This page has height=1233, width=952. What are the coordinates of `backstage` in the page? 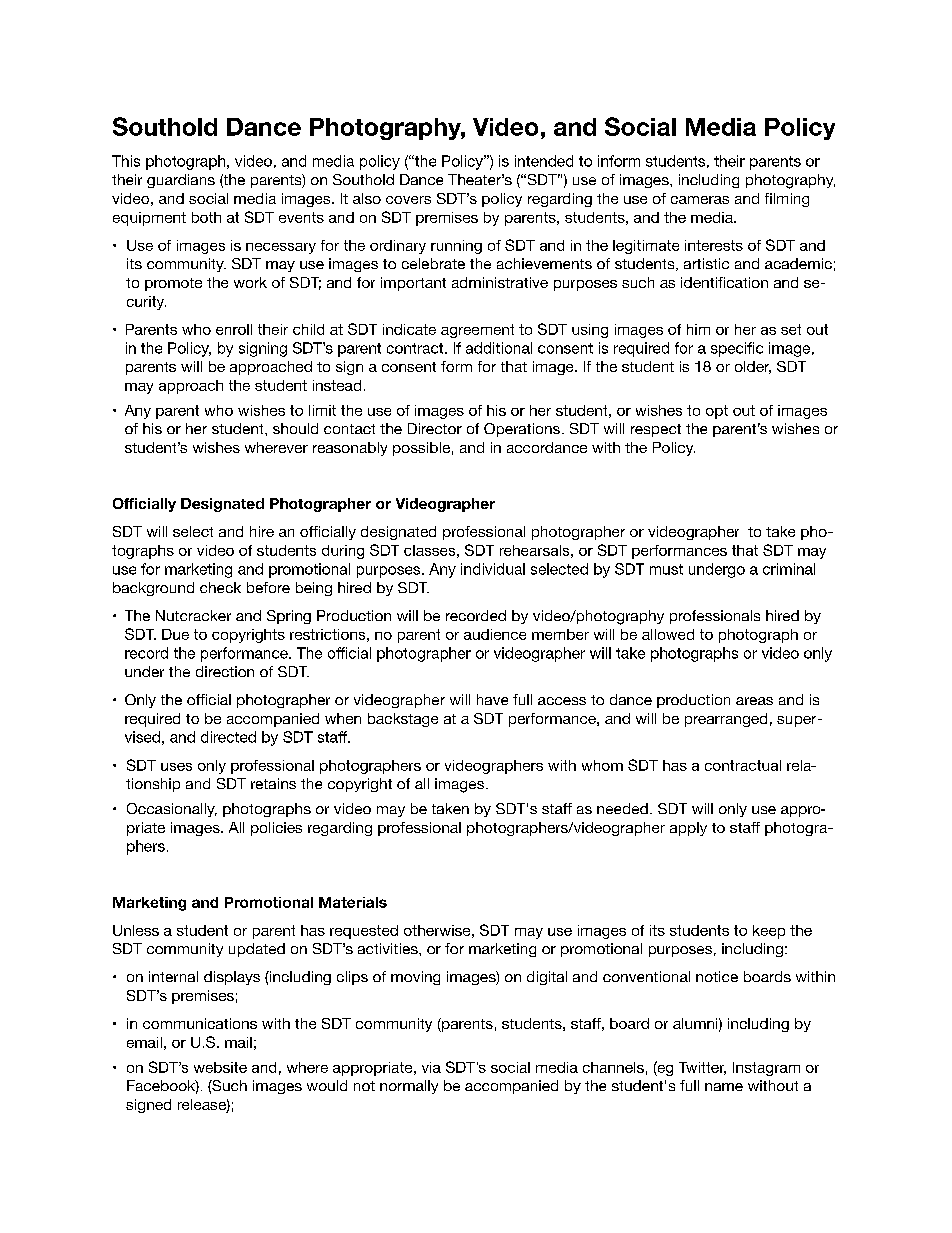 It's located at (403, 720).
